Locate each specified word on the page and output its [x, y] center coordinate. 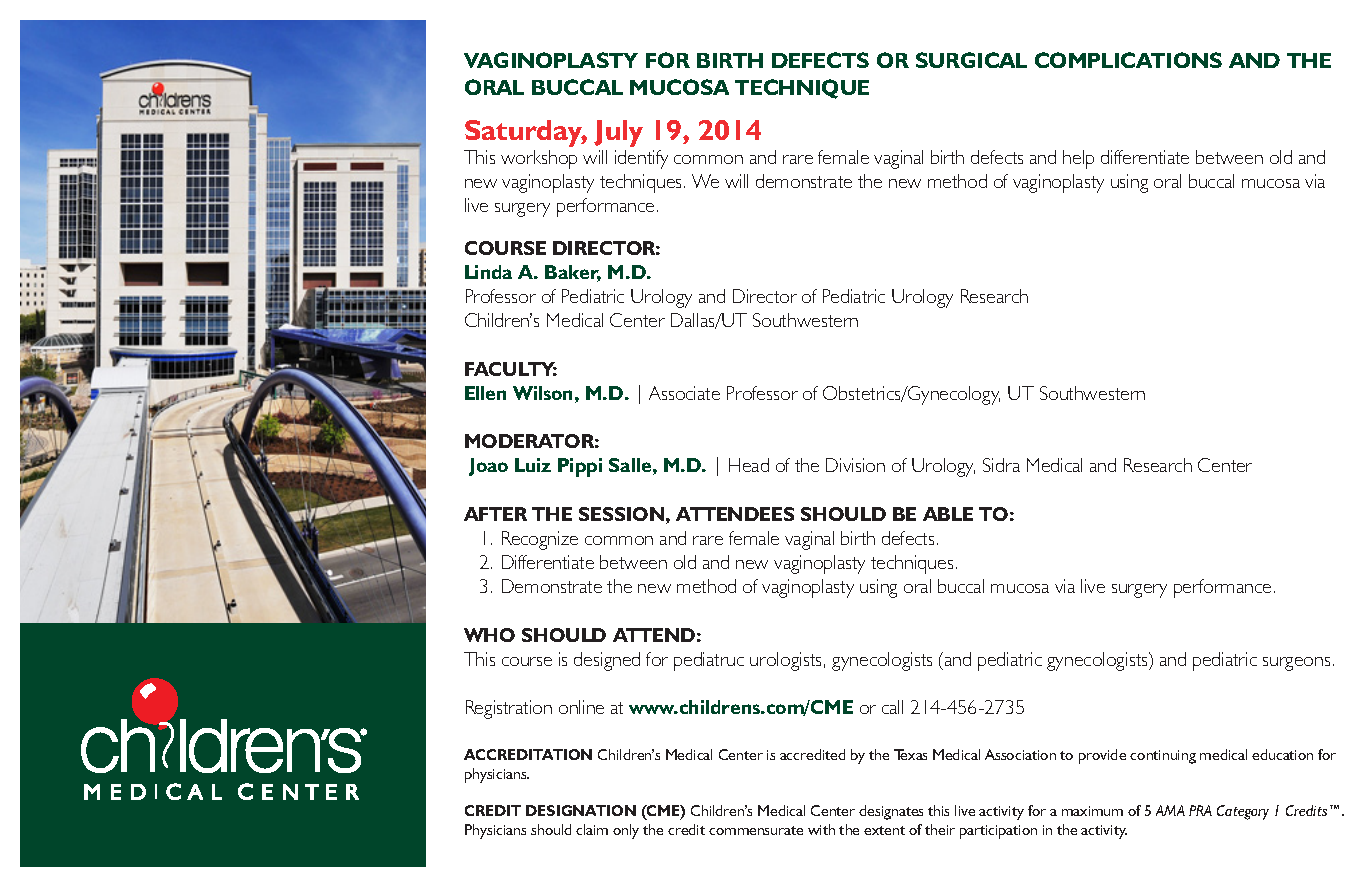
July [618, 133]
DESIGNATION [581, 810]
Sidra [1001, 465]
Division [855, 465]
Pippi [580, 467]
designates [891, 812]
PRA [1200, 810]
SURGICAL [971, 60]
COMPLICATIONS [1128, 60]
